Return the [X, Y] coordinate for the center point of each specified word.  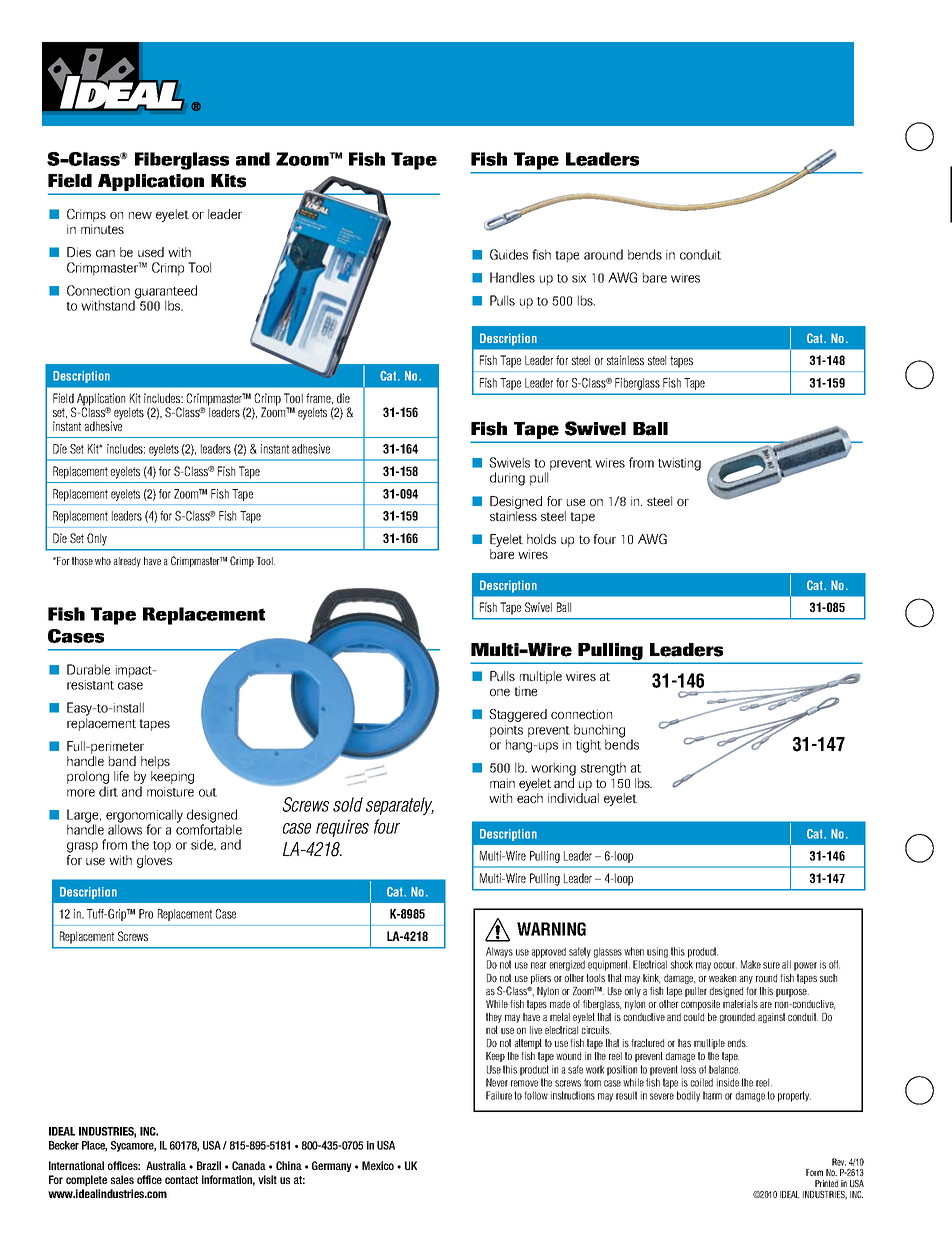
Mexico [378, 1165]
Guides [509, 254]
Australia [166, 1165]
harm [712, 1095]
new [140, 215]
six [579, 278]
